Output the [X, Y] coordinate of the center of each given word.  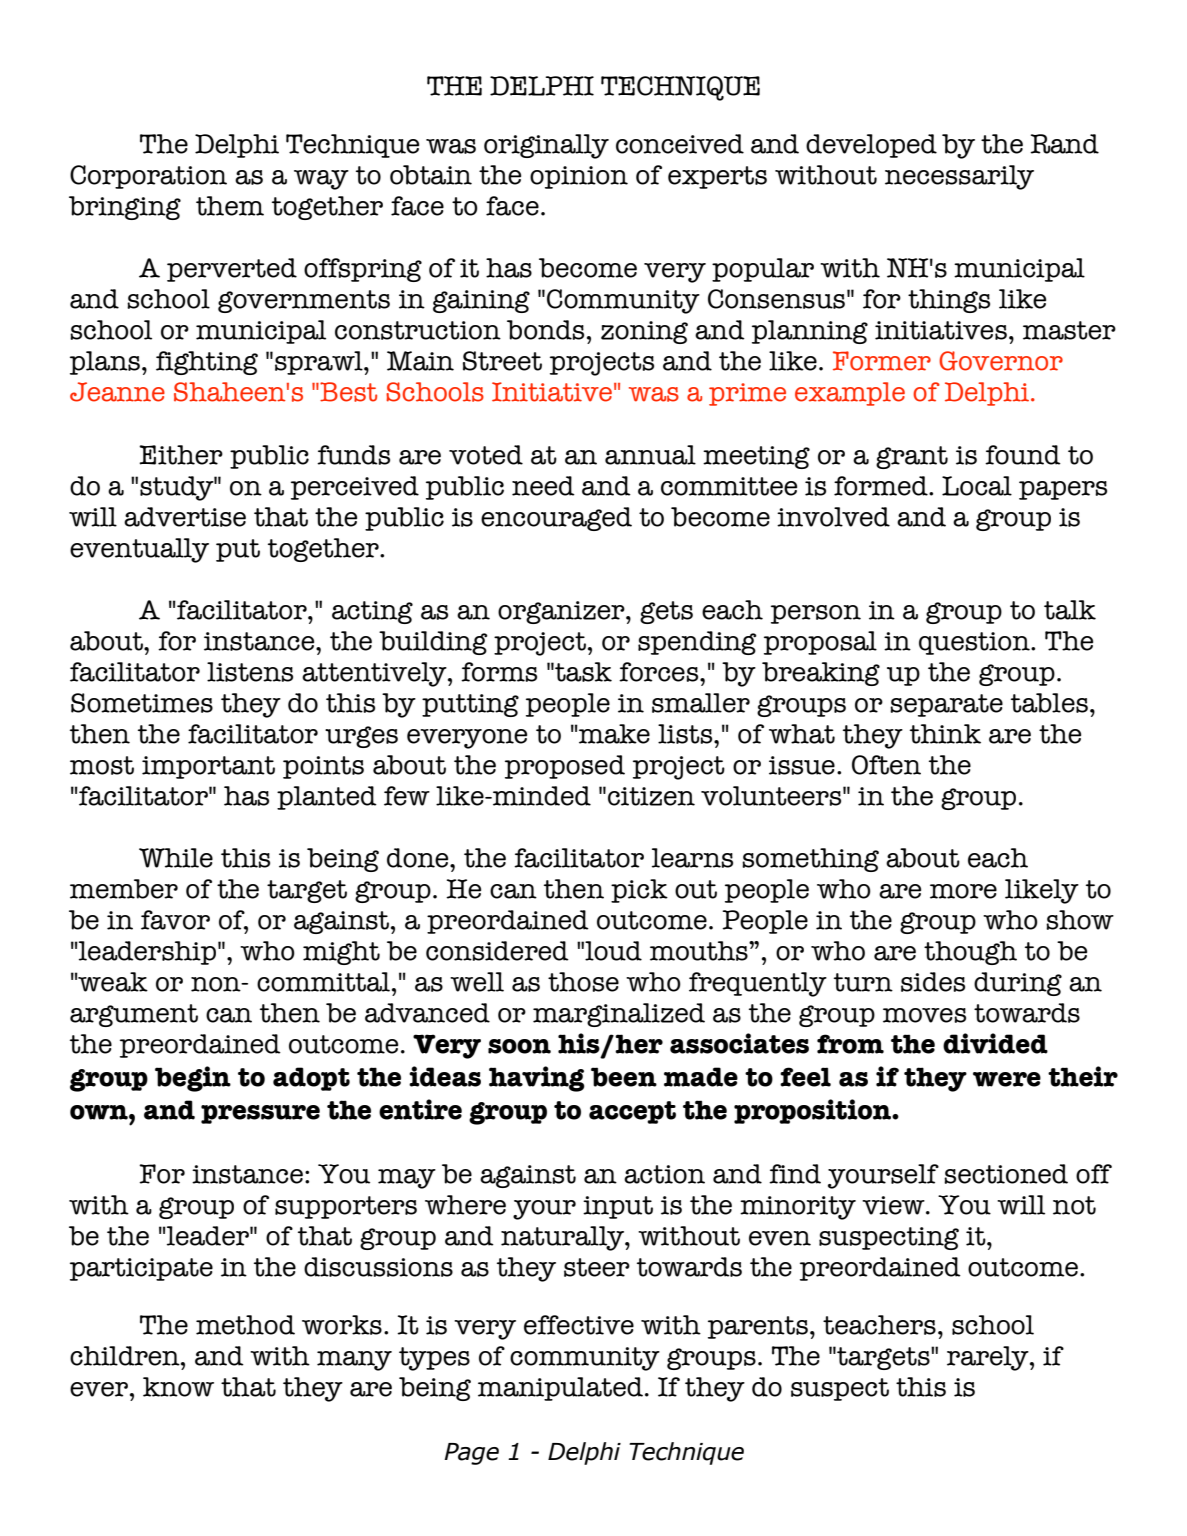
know [178, 1387]
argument [134, 1015]
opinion [579, 177]
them [230, 206]
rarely [989, 1358]
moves [924, 1015]
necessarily [959, 177]
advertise [185, 517]
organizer [562, 612]
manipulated [560, 1389]
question [975, 643]
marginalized [619, 1015]
